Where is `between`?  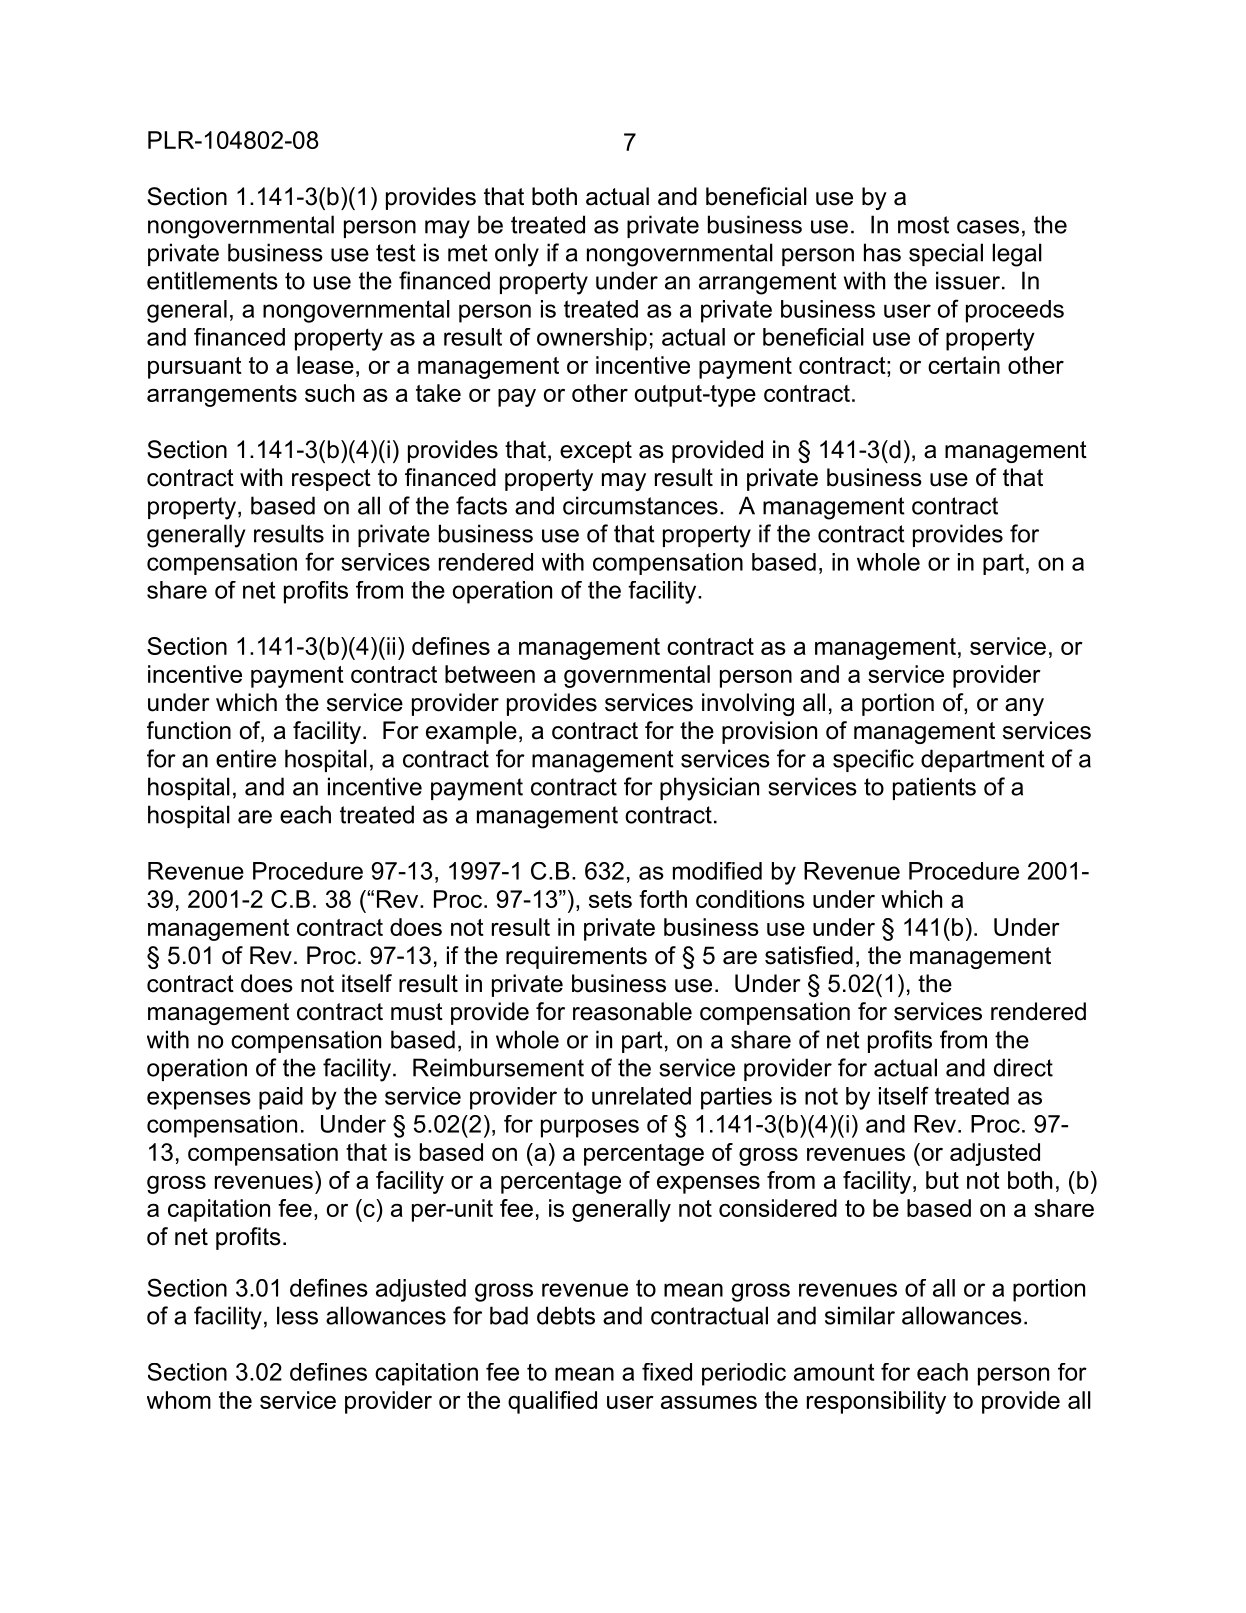
between is located at coordinates (490, 674).
